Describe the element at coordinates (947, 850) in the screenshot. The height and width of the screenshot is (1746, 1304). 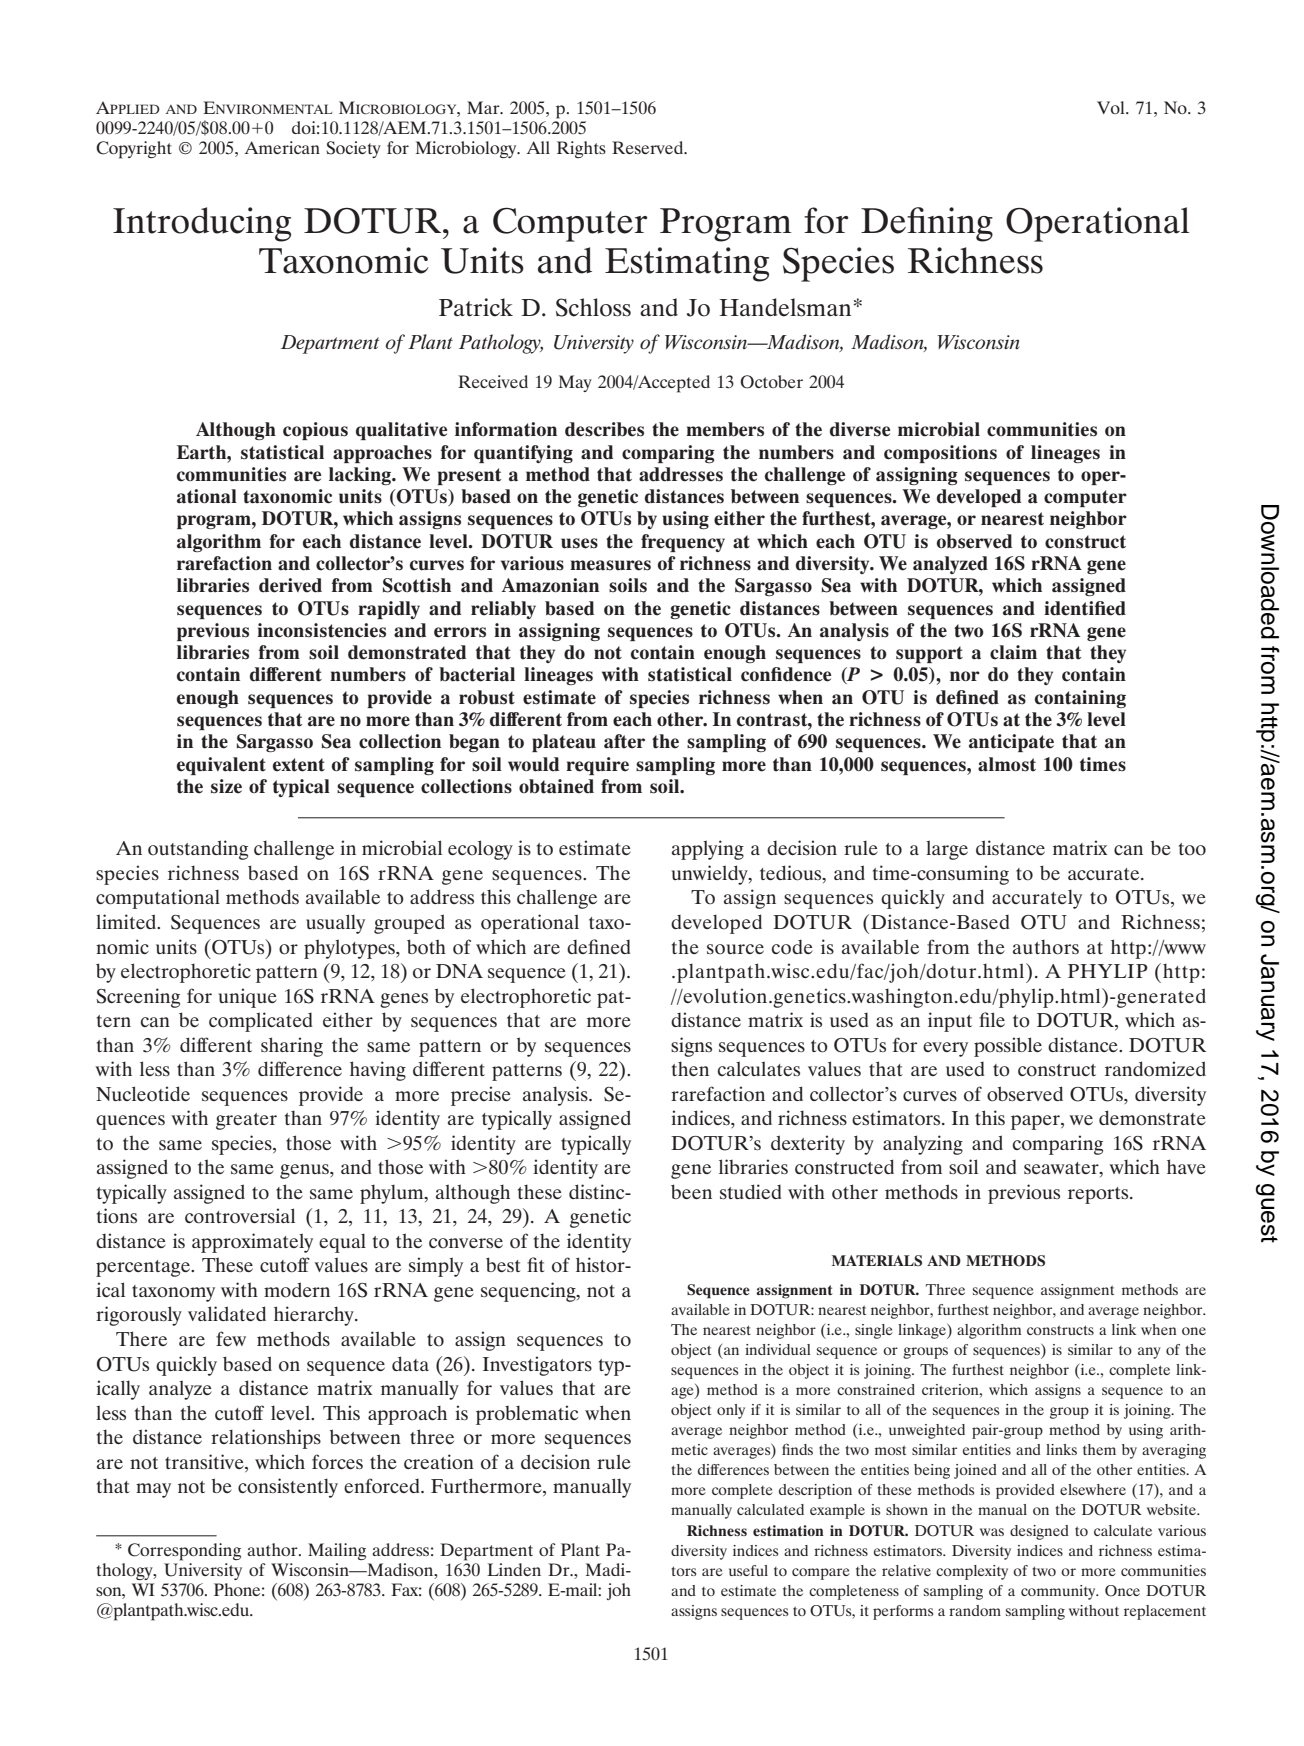
I see `large` at that location.
